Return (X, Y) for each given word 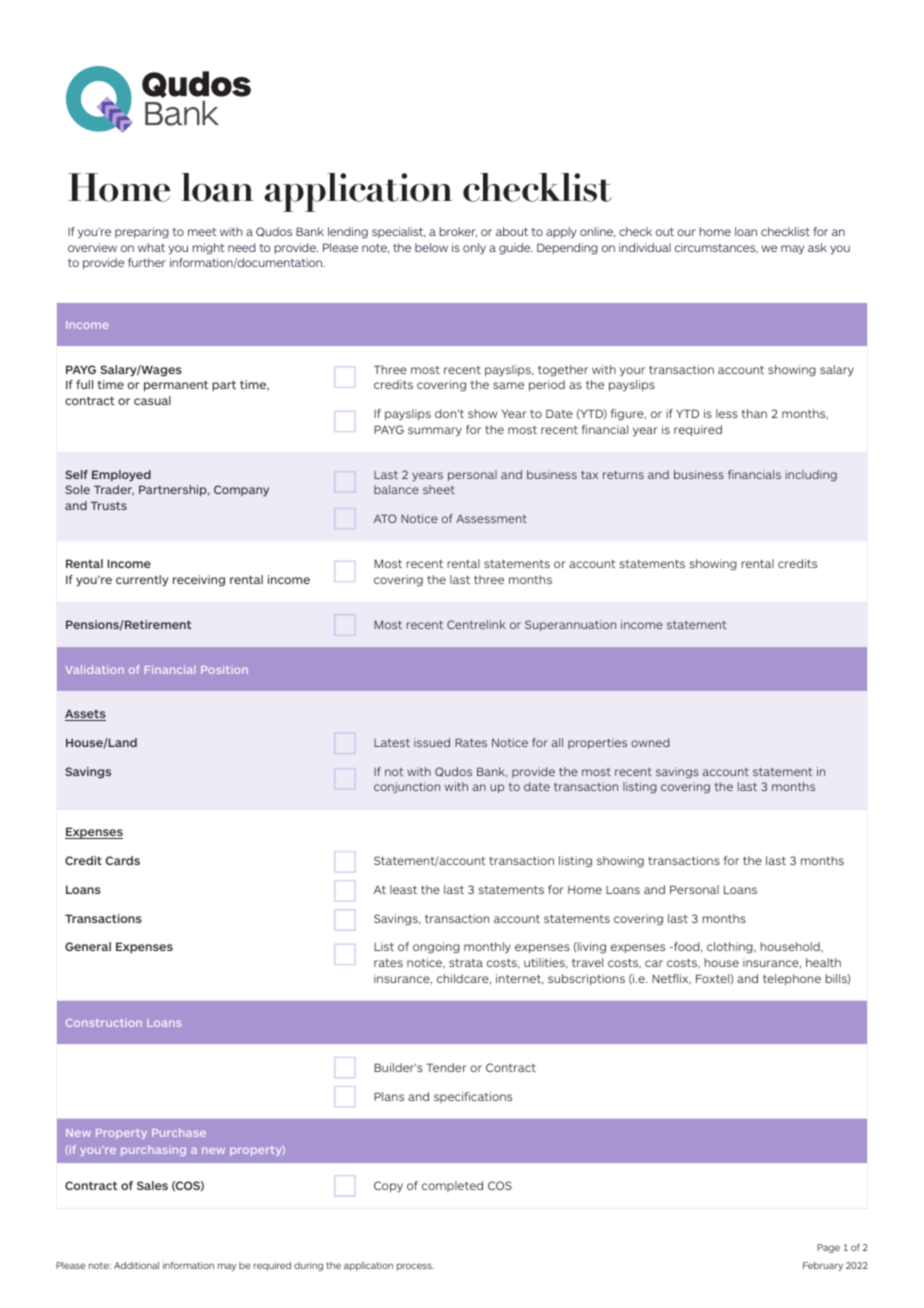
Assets (85, 715)
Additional (136, 1265)
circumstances (716, 248)
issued (432, 742)
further (147, 262)
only (474, 249)
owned (650, 742)
